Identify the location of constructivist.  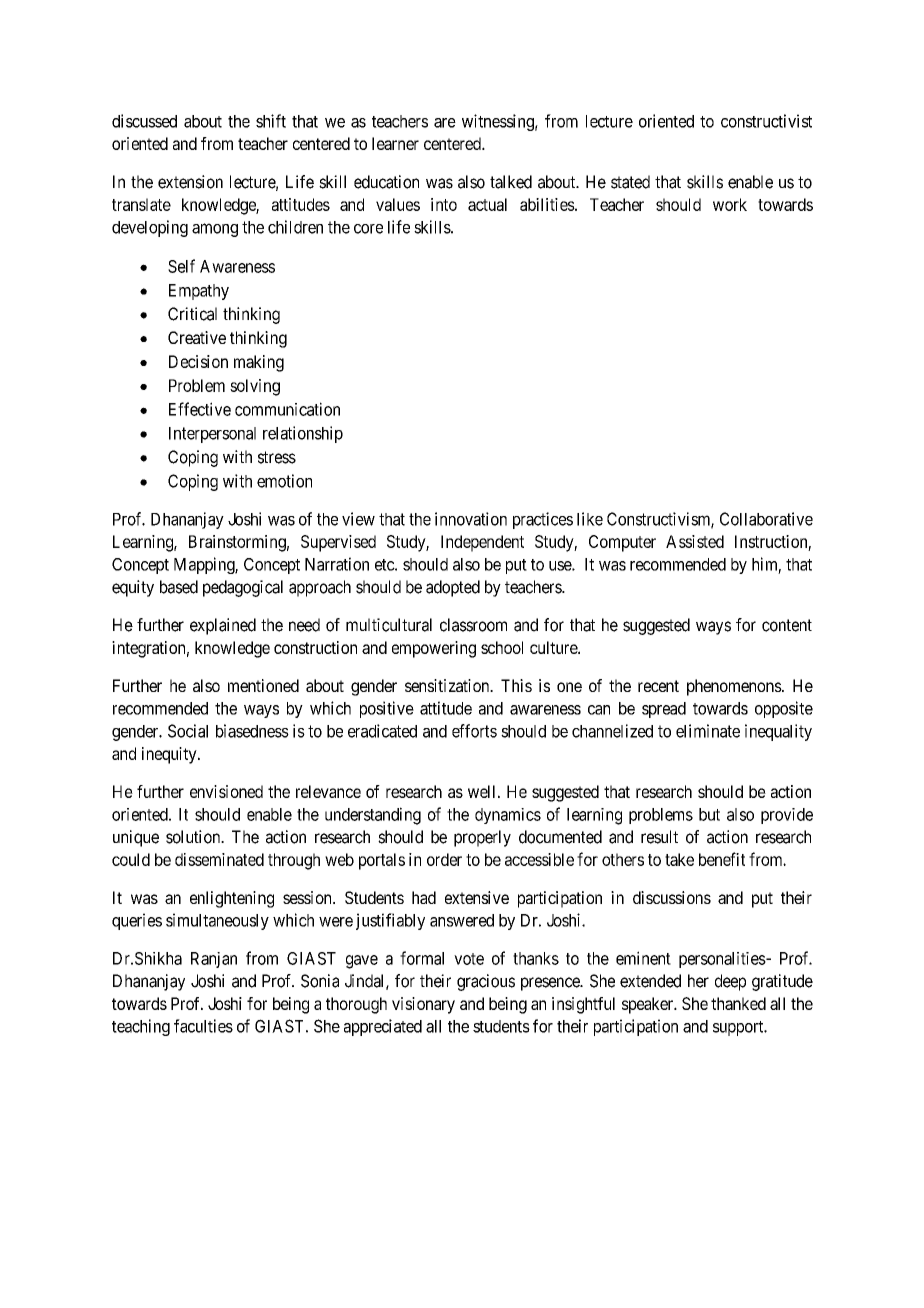
(766, 121).
